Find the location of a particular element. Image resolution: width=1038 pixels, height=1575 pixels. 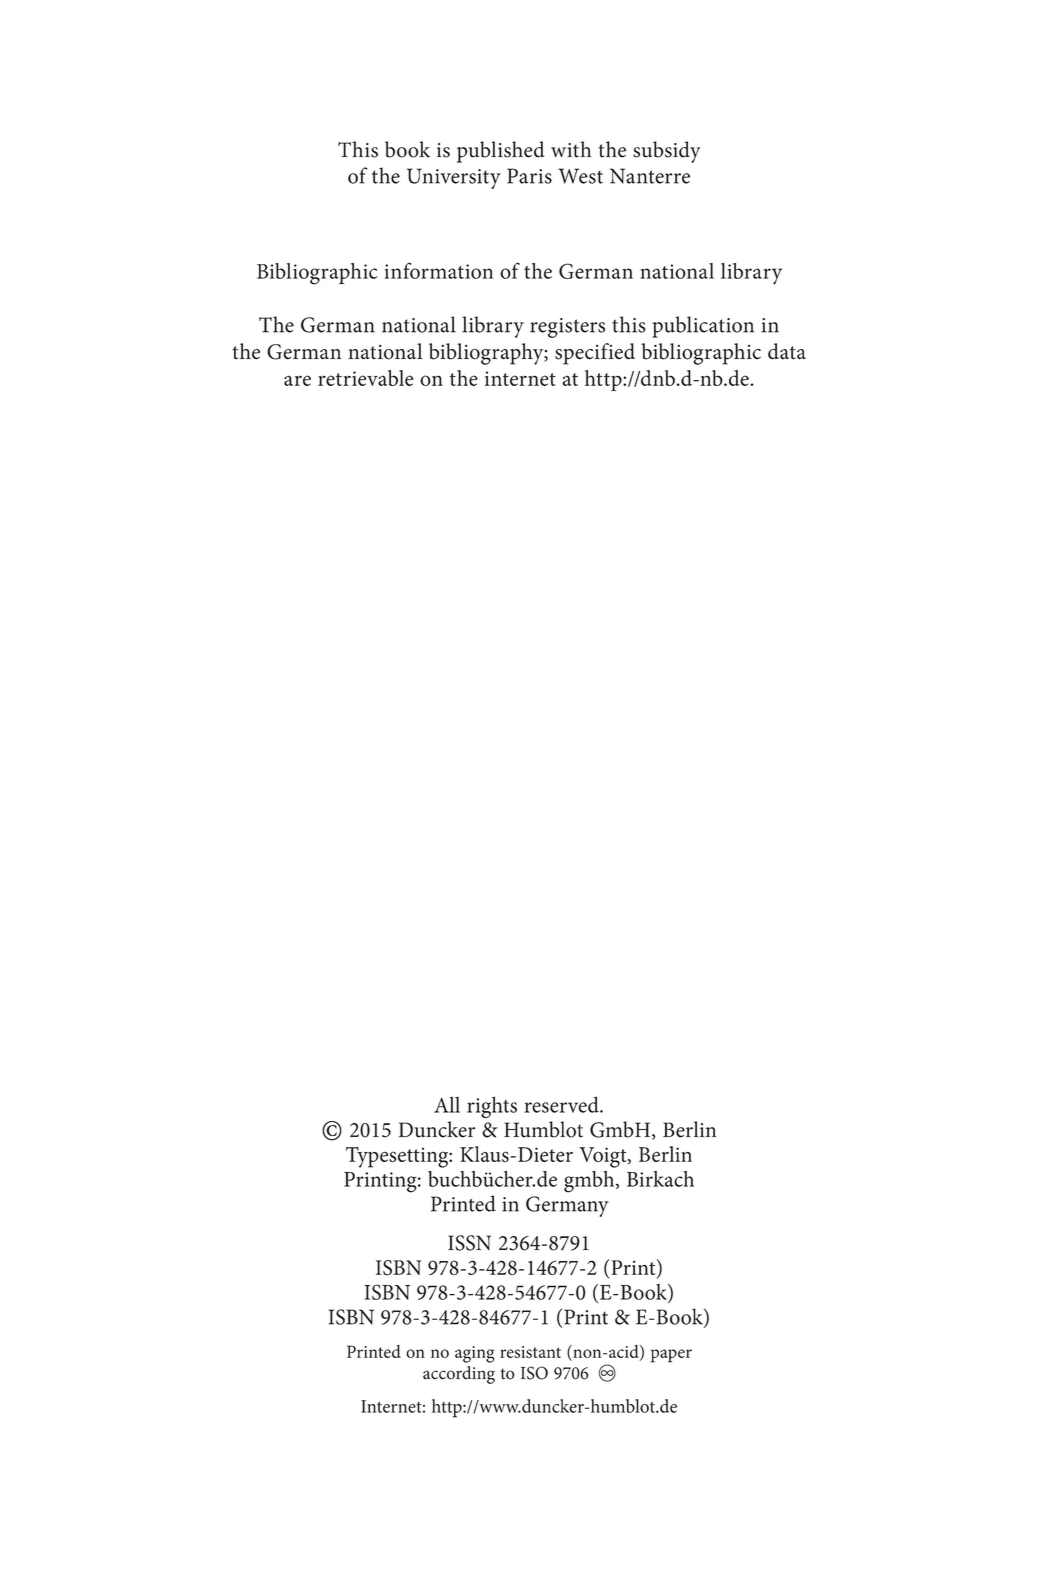

data is located at coordinates (787, 351).
